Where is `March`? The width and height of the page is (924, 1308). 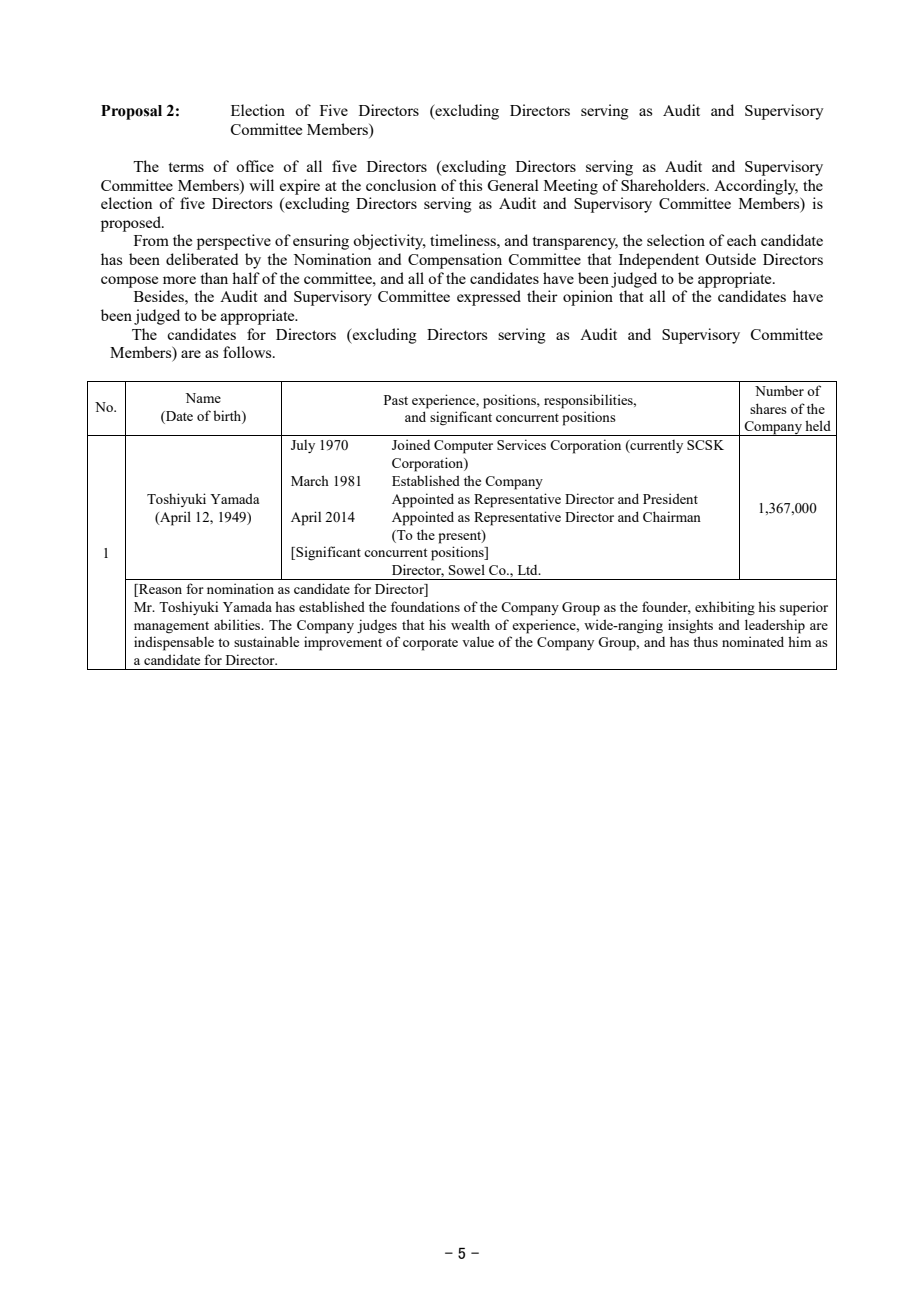
March is located at coordinates (310, 480).
